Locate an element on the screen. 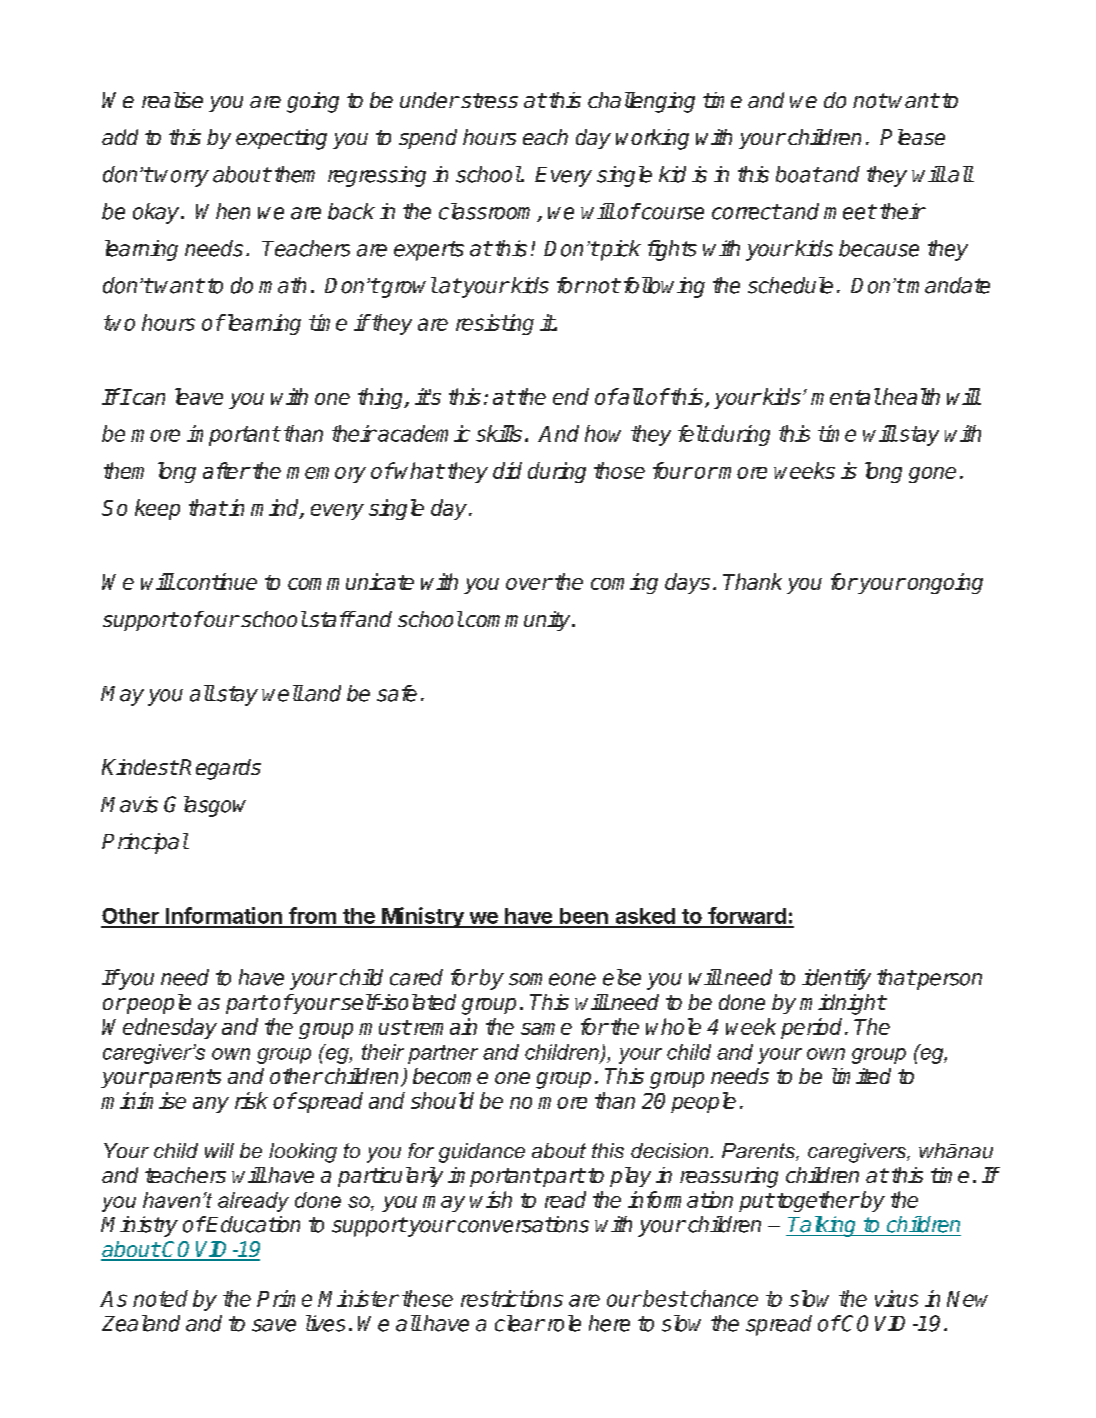 This screenshot has width=1096, height=1418. over is located at coordinates (529, 584).
